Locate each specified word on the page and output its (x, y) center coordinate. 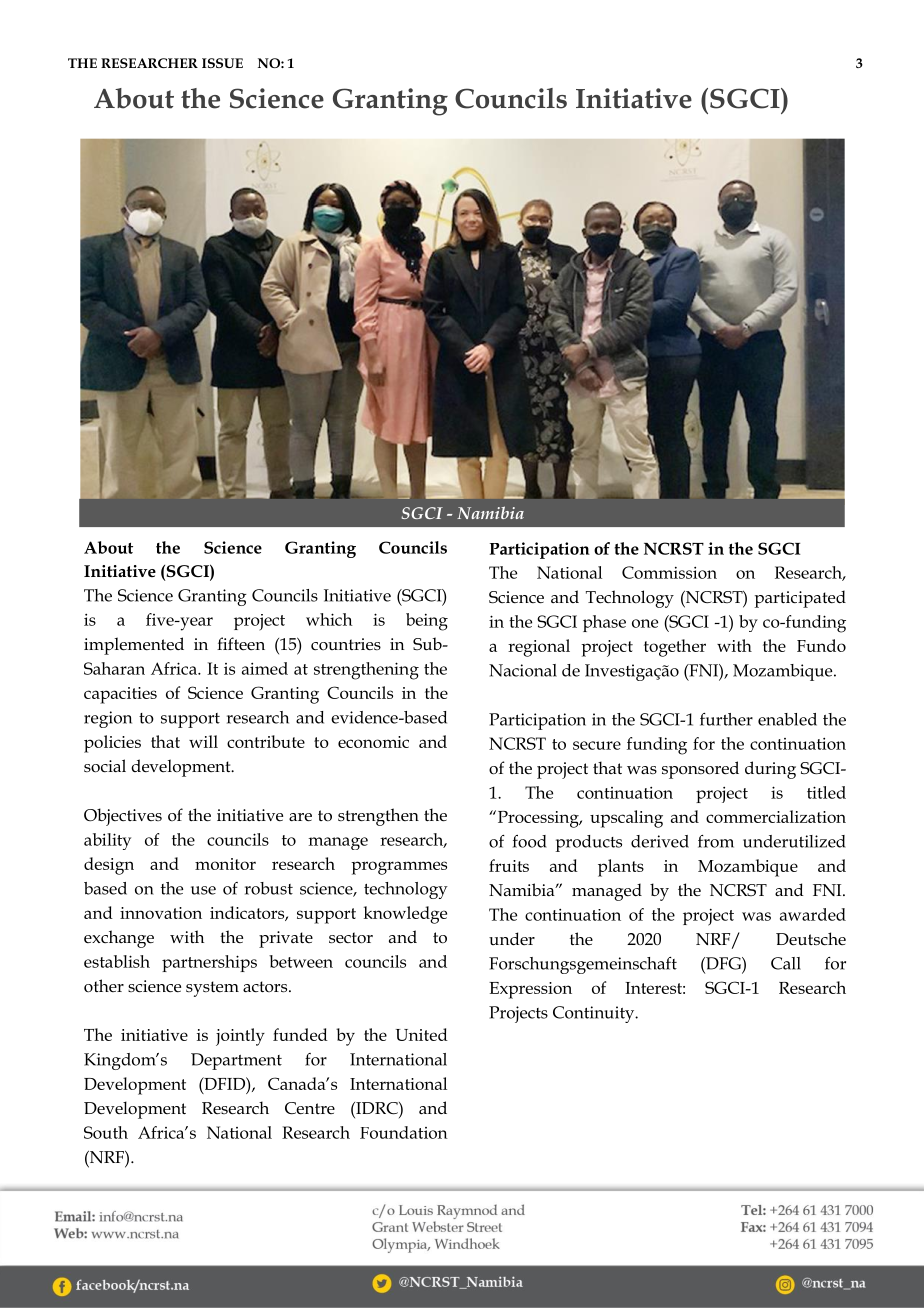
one (645, 623)
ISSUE (222, 63)
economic (373, 742)
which (329, 619)
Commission (669, 572)
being (427, 622)
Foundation (404, 1132)
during (770, 770)
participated (800, 599)
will (203, 741)
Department (236, 1061)
